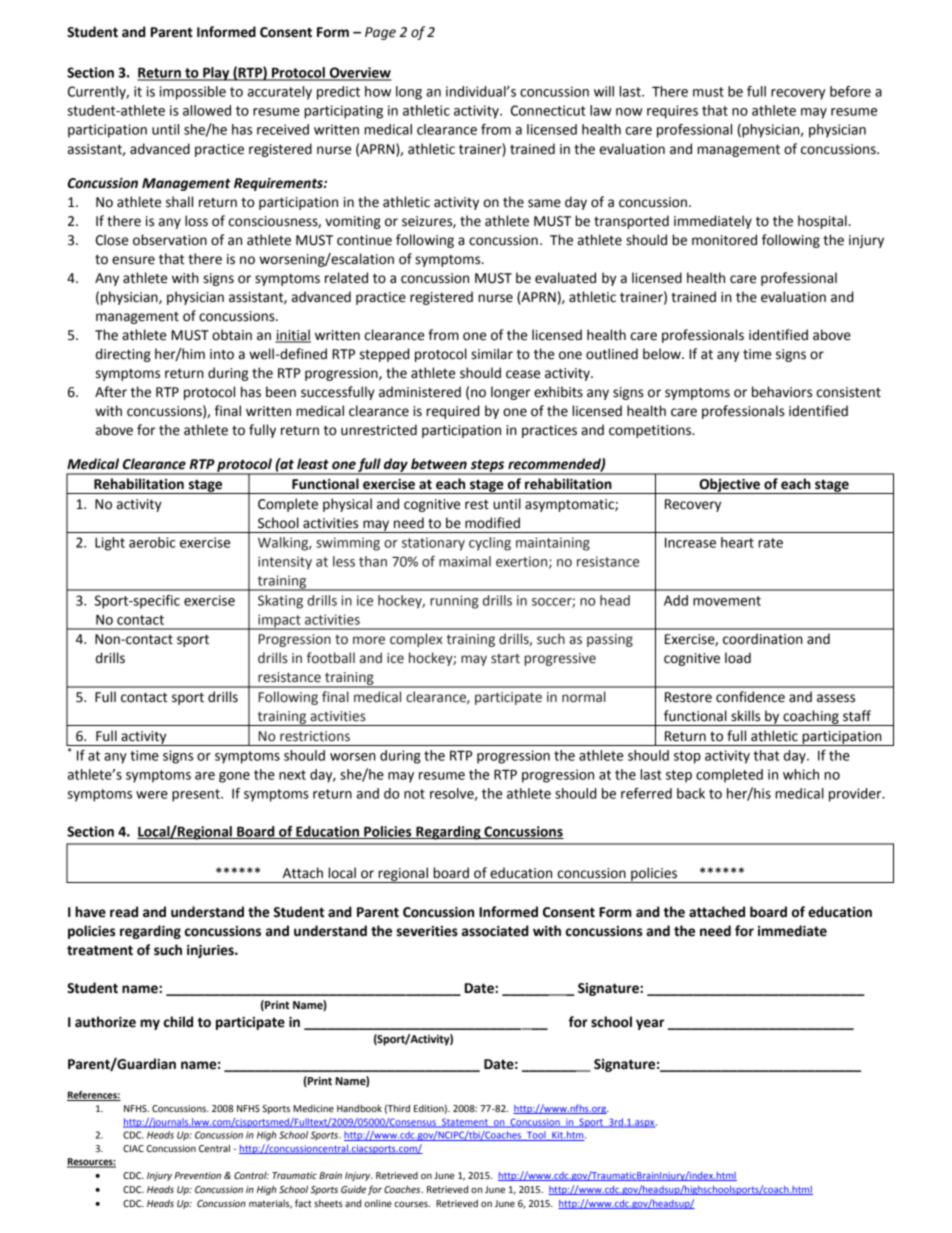 Image resolution: width=952 pixels, height=1233 pixels. I want to click on year, so click(650, 1024).
